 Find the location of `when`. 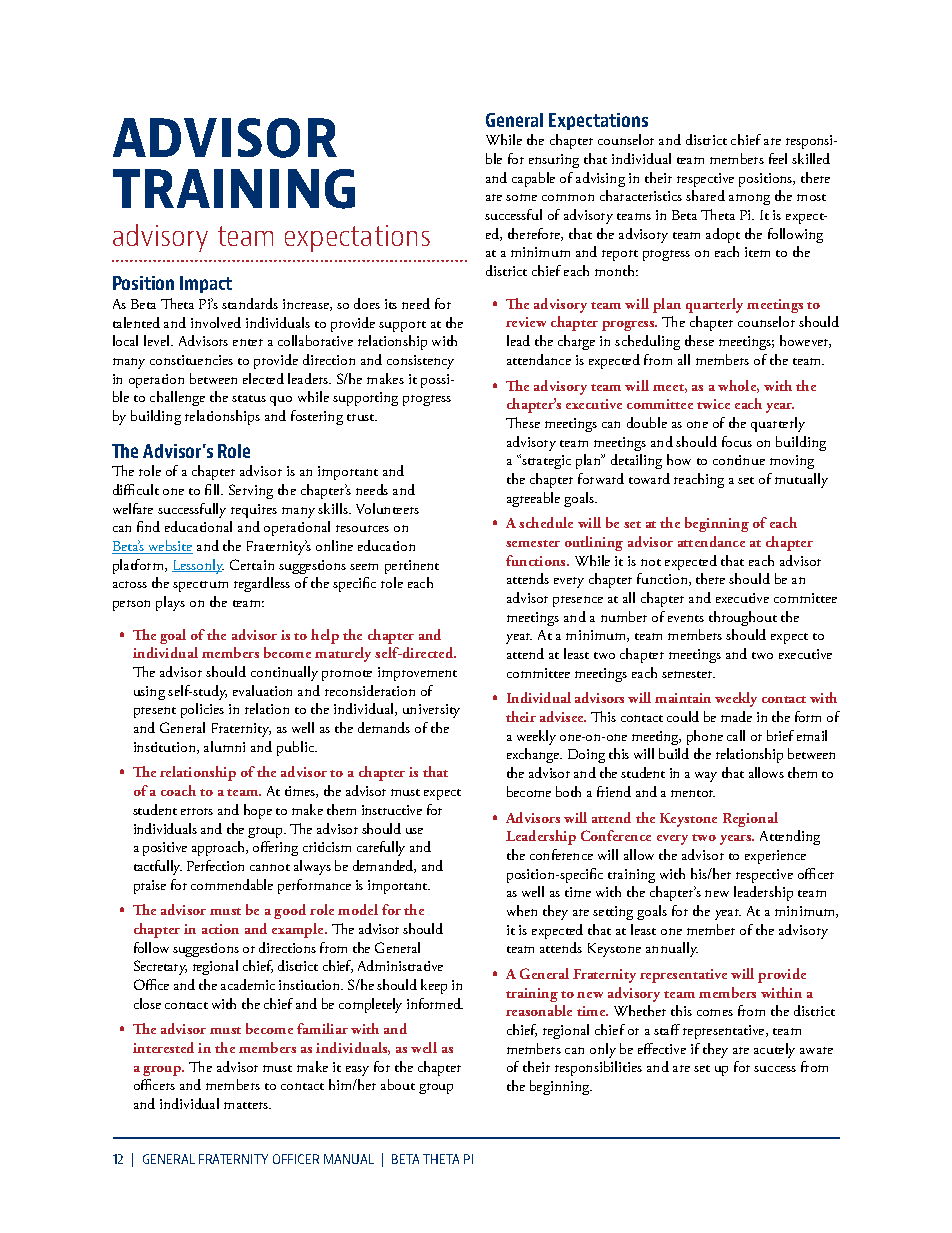

when is located at coordinates (522, 910).
